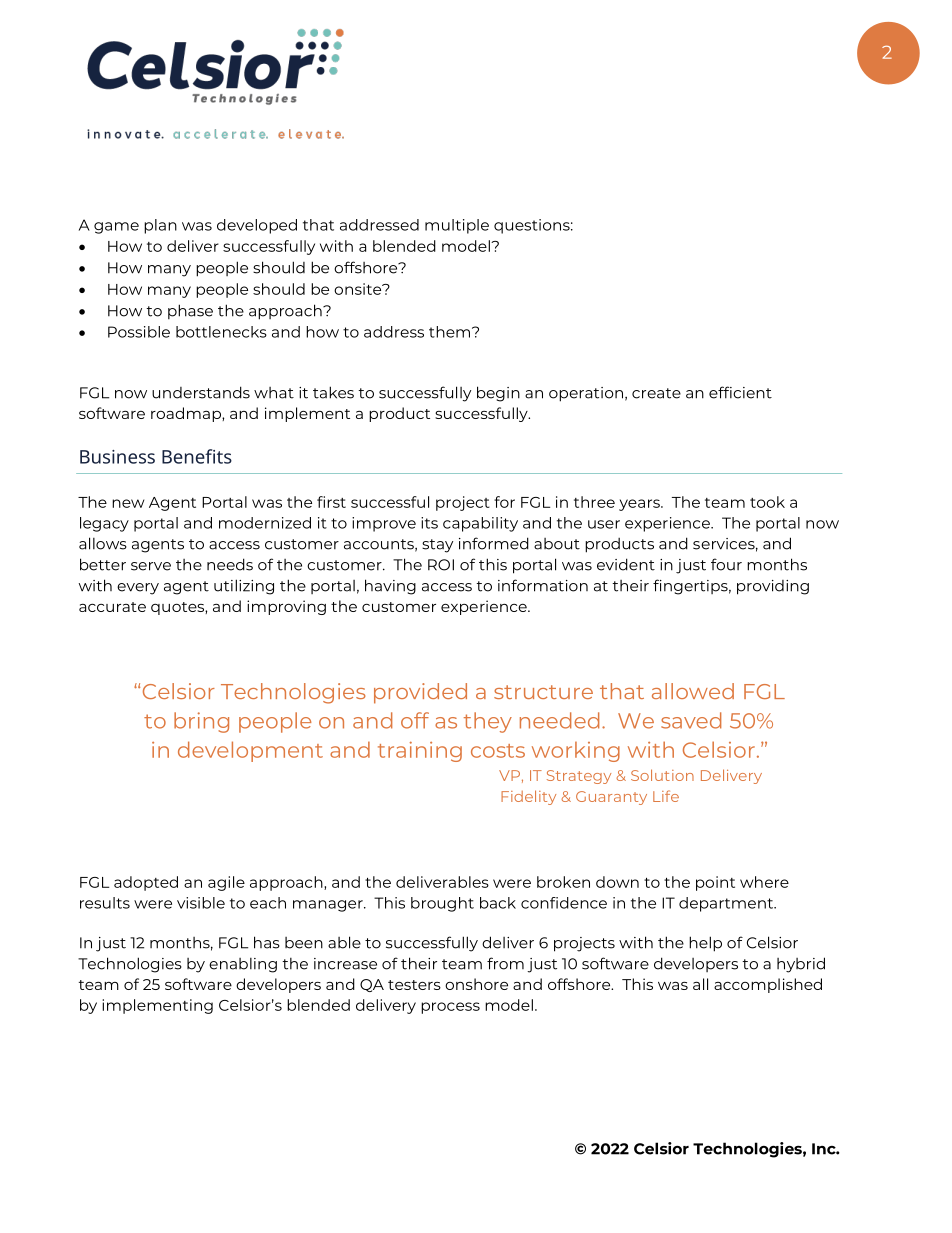 The width and height of the document is (952, 1233). I want to click on enabling, so click(243, 965).
